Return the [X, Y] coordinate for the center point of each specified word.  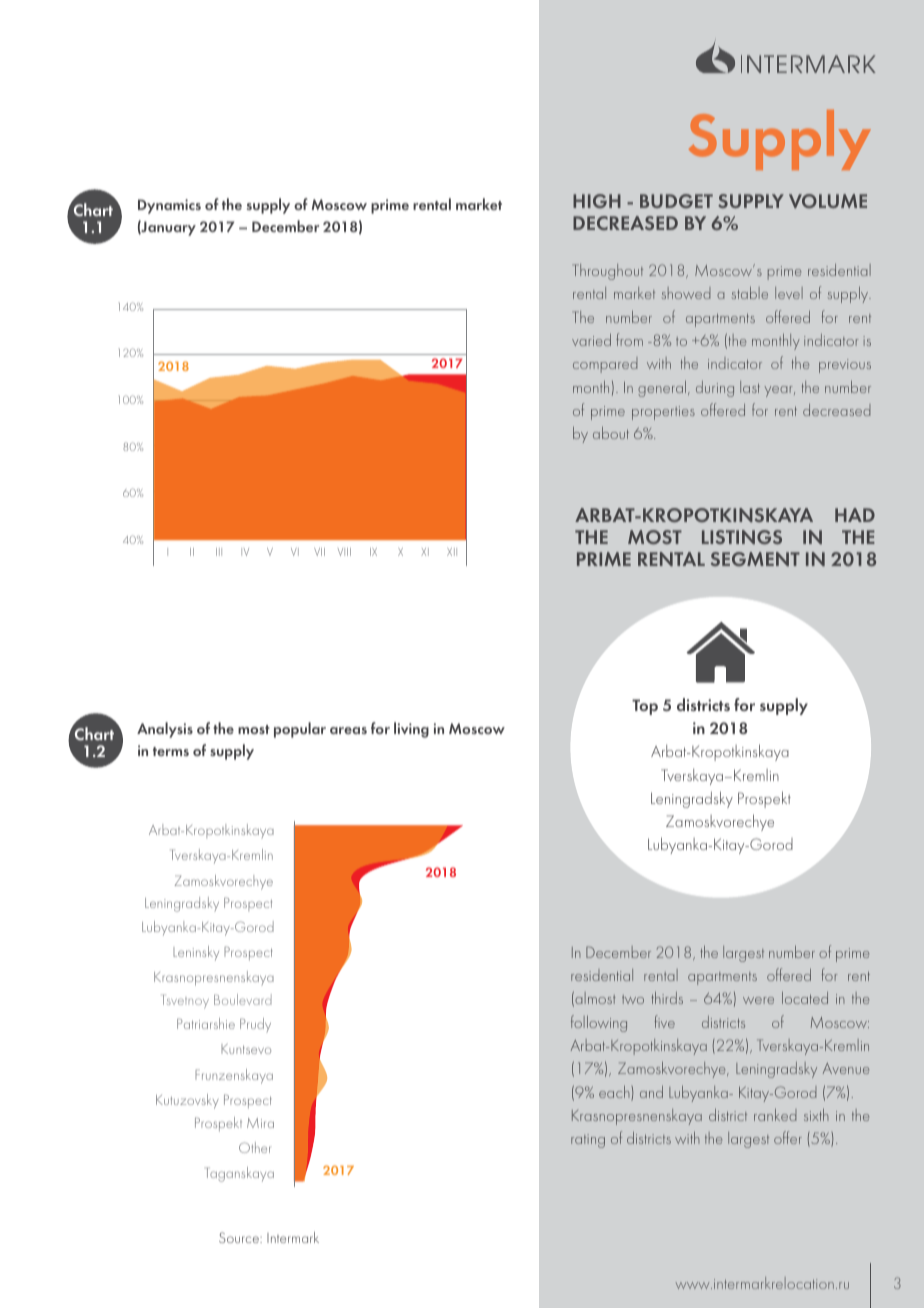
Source [240, 1237]
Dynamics [169, 206]
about [611, 433]
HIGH [597, 201]
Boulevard [243, 999]
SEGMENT [755, 559]
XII [452, 552]
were [758, 1000]
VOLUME [828, 201]
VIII [344, 552]
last [750, 387]
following [599, 1023]
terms [171, 751]
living [411, 730]
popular [300, 730]
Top [645, 707]
